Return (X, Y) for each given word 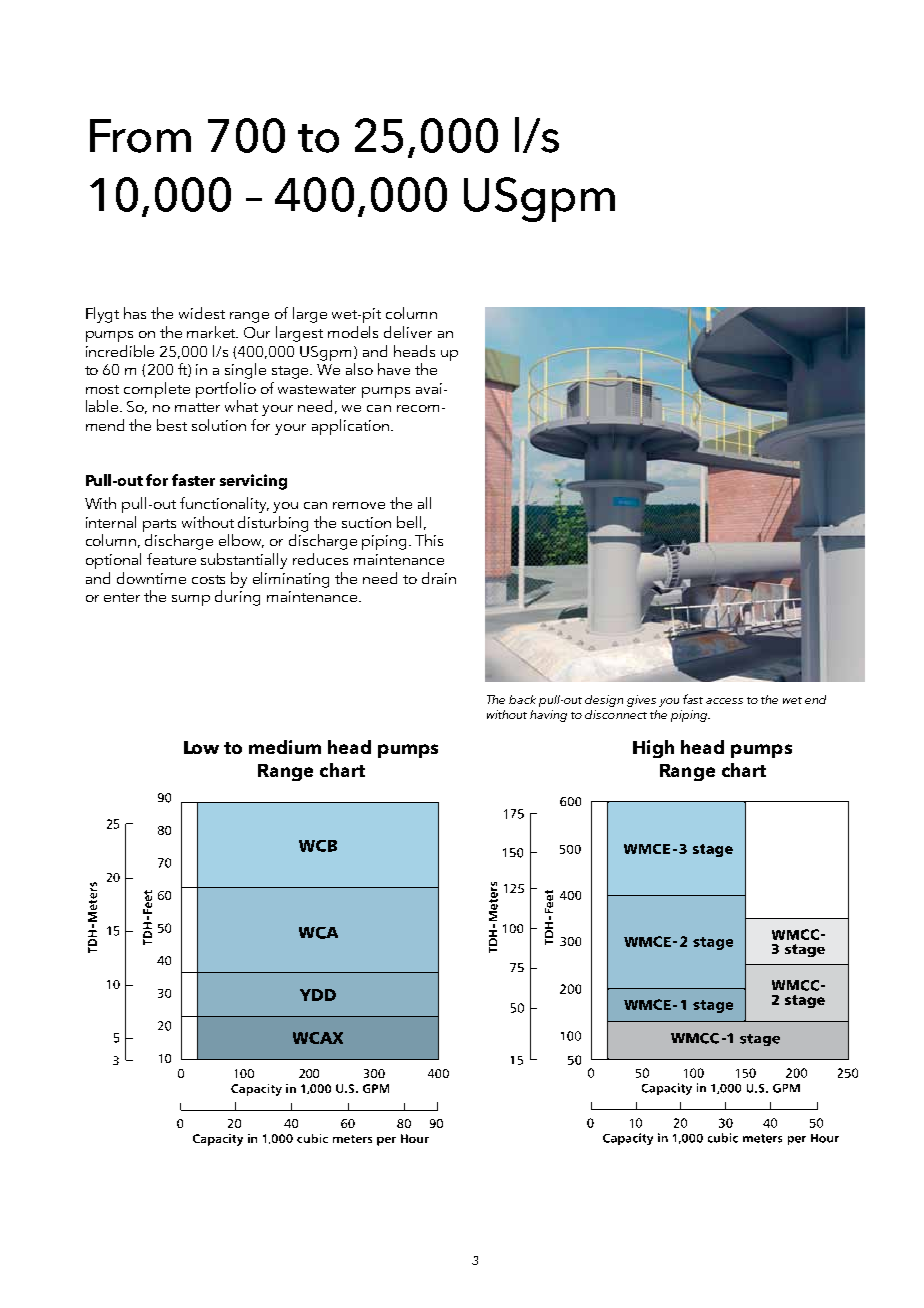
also (359, 369)
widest (202, 313)
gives (641, 701)
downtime (151, 578)
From (140, 136)
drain (439, 578)
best (172, 425)
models (353, 332)
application (350, 427)
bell (409, 522)
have (394, 369)
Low (201, 747)
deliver (408, 332)
